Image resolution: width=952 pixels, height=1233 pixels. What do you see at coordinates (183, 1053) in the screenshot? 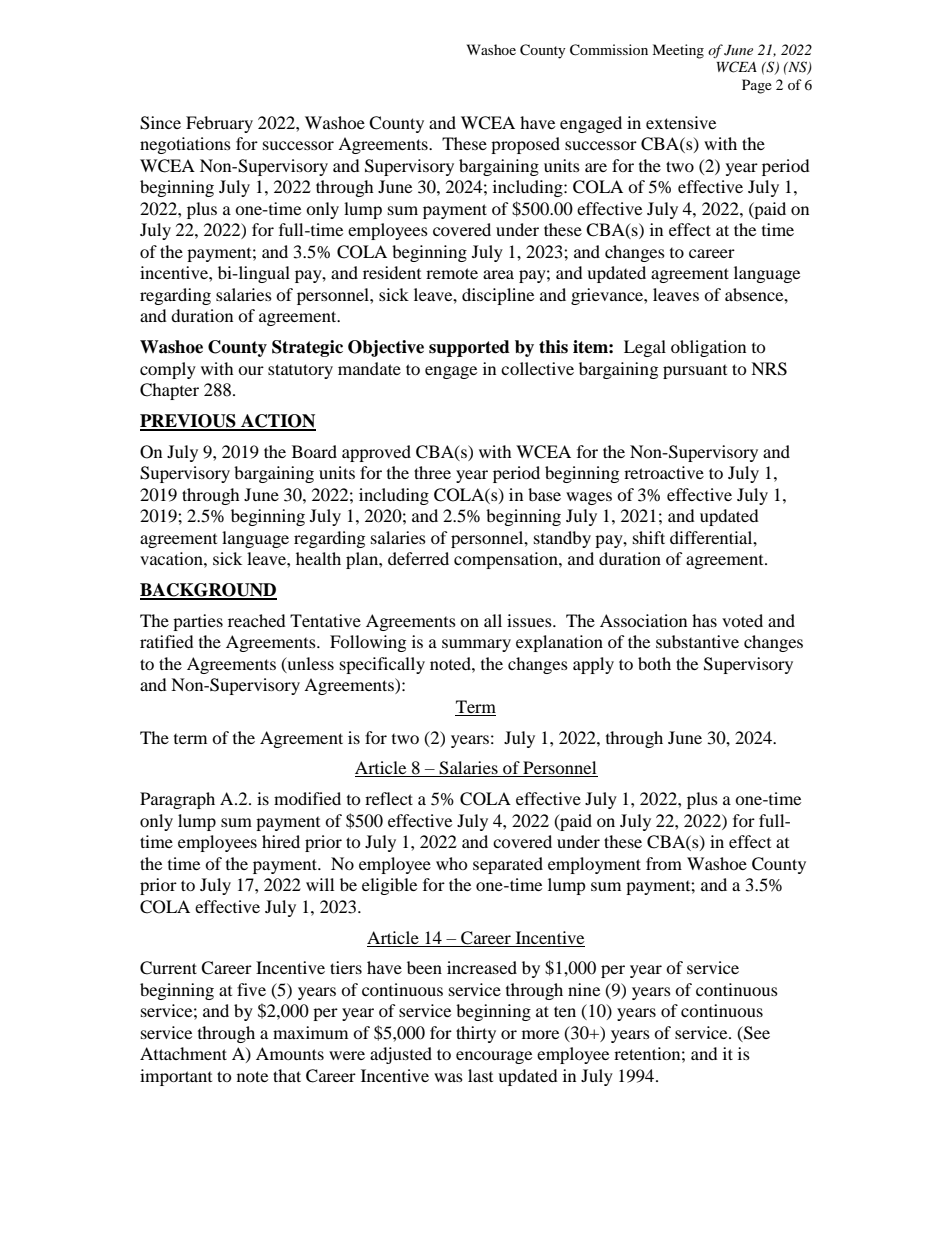
I see `Attachment` at bounding box center [183, 1053].
